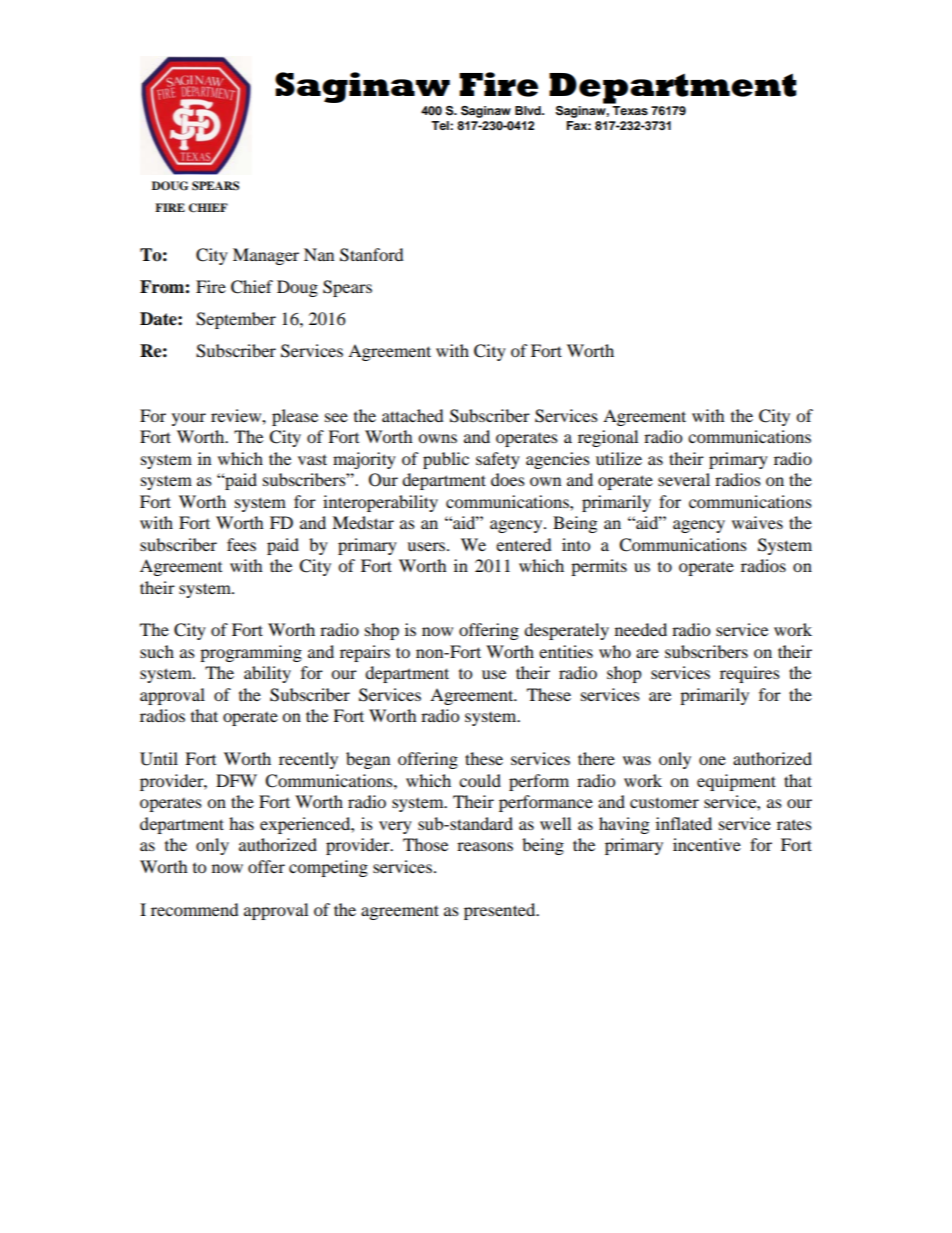 The height and width of the document is (1233, 952). I want to click on Blvd, so click(529, 110).
